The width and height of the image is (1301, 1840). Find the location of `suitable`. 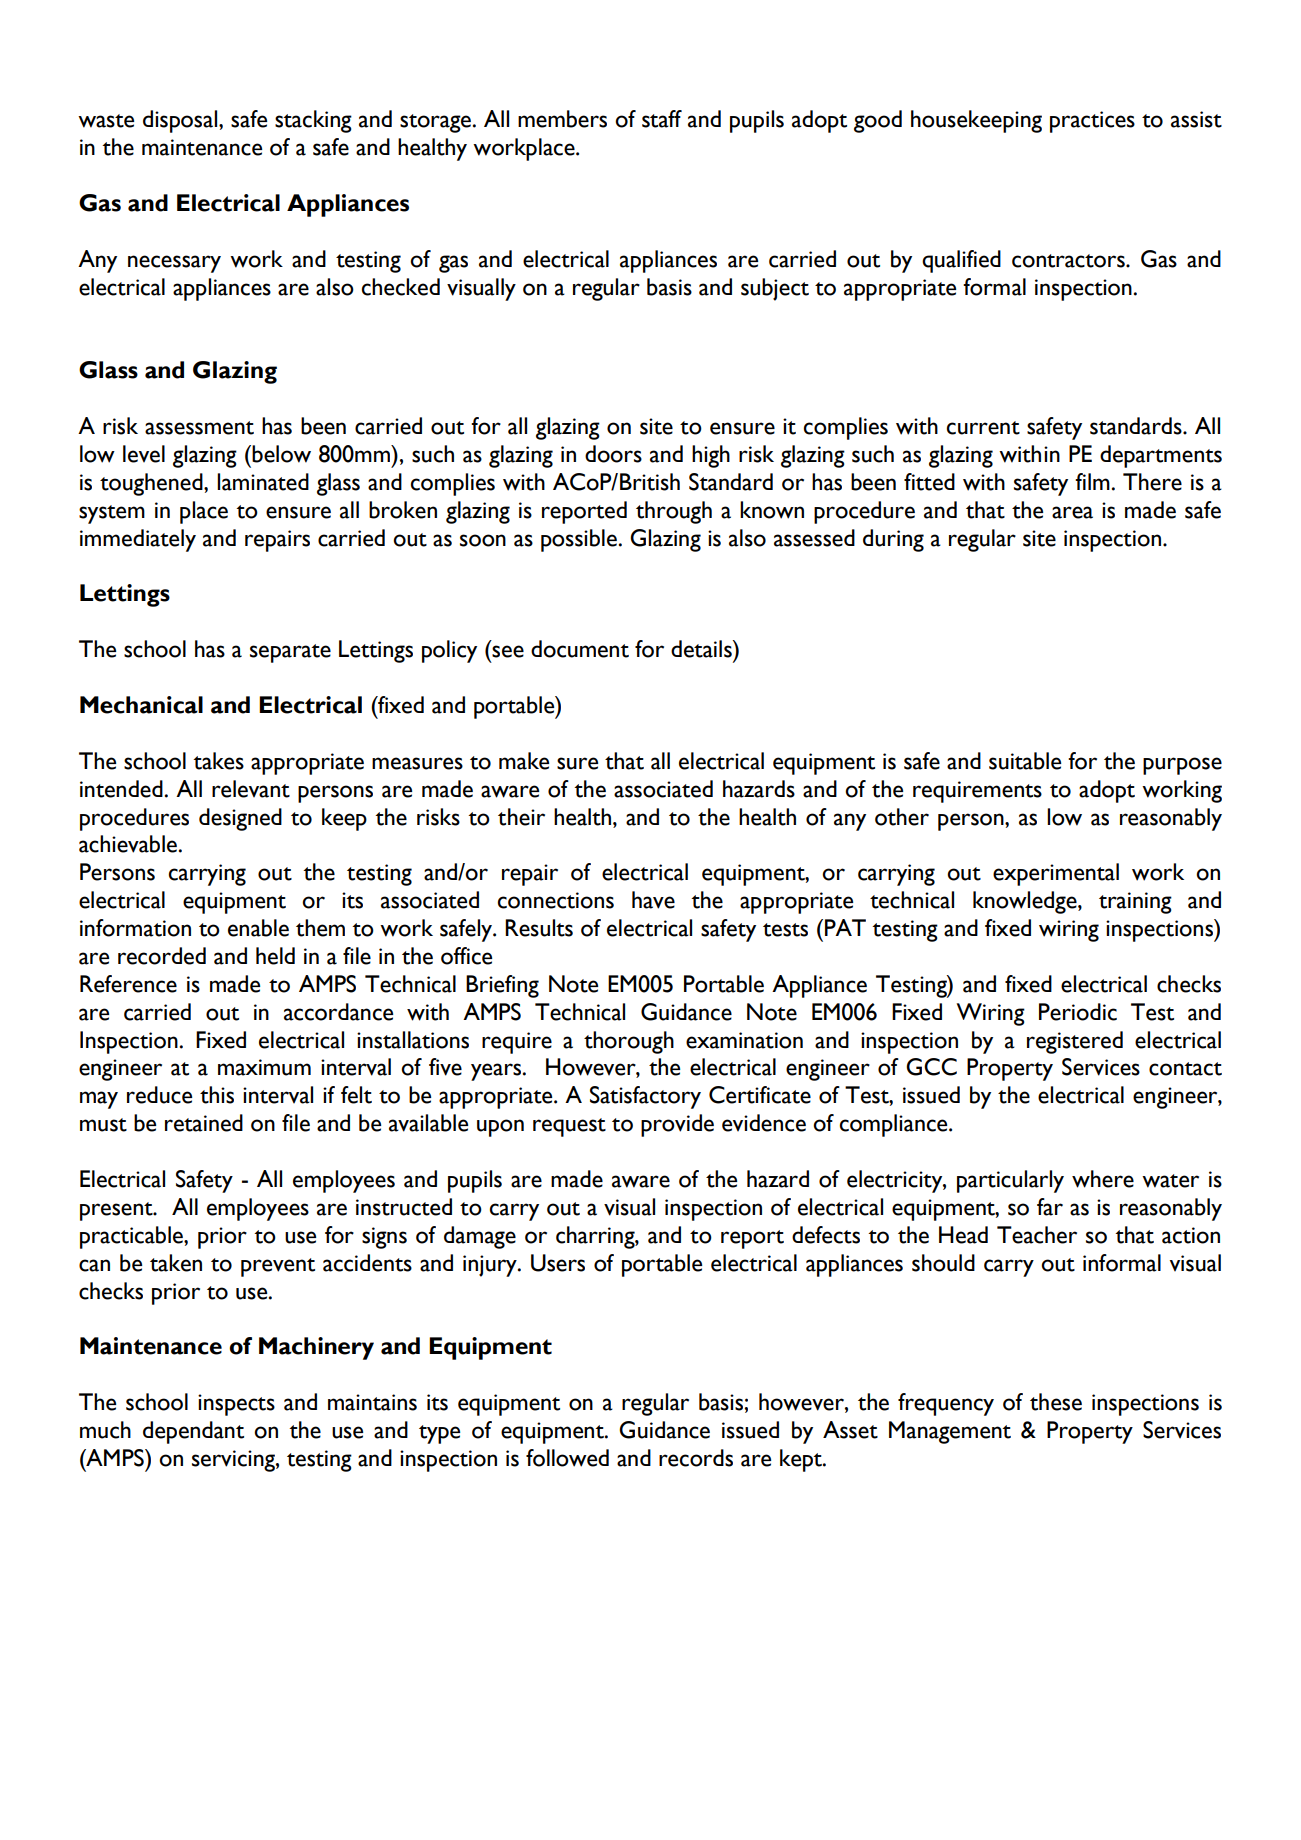

suitable is located at coordinates (1025, 761).
